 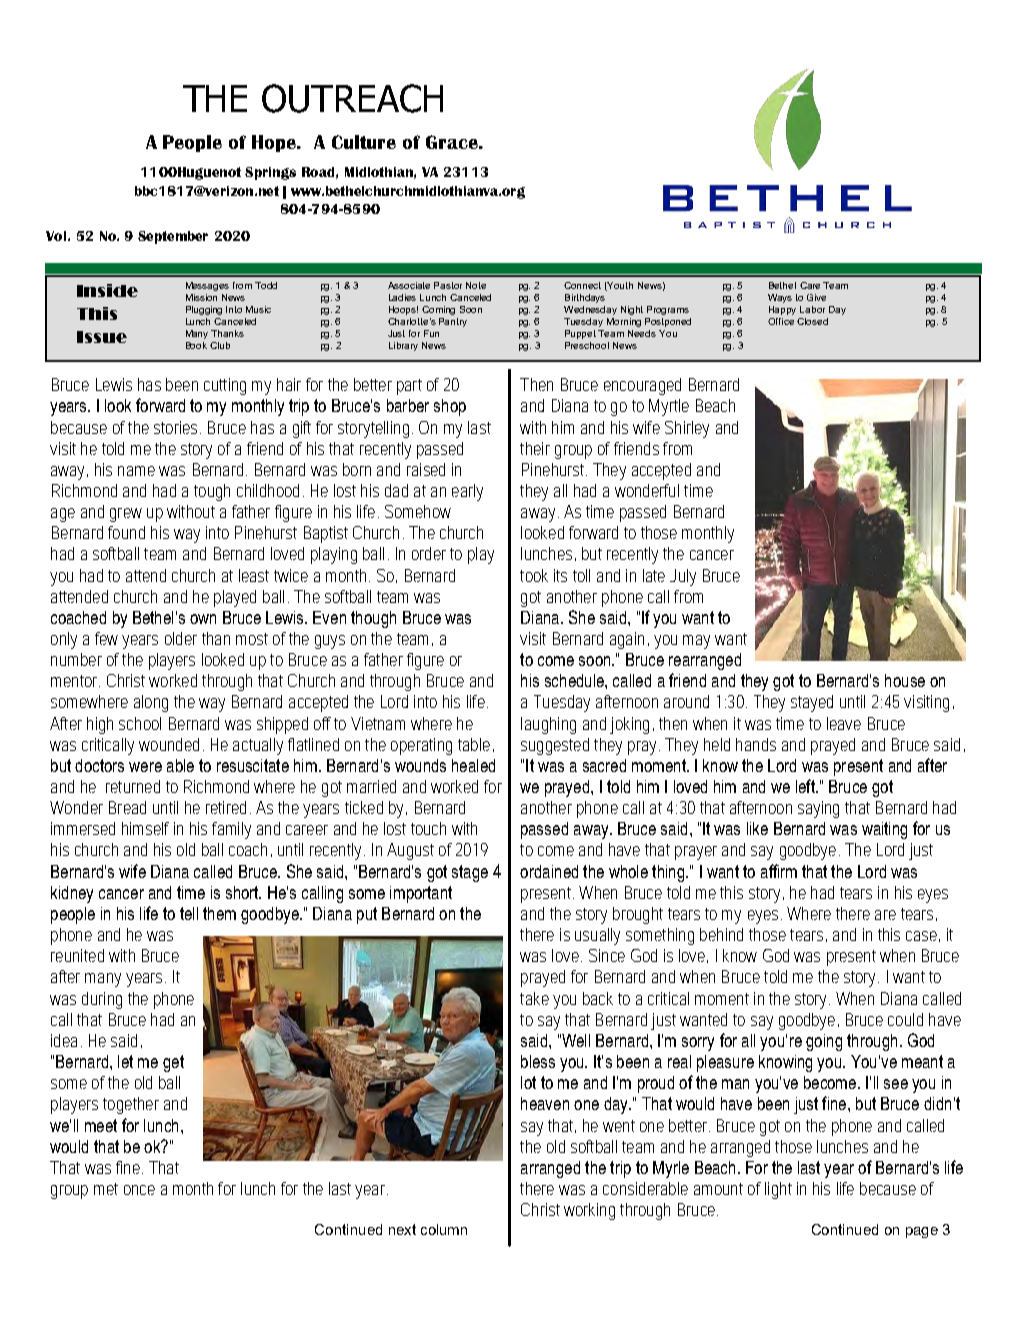 I want to click on saying, so click(x=818, y=809).
